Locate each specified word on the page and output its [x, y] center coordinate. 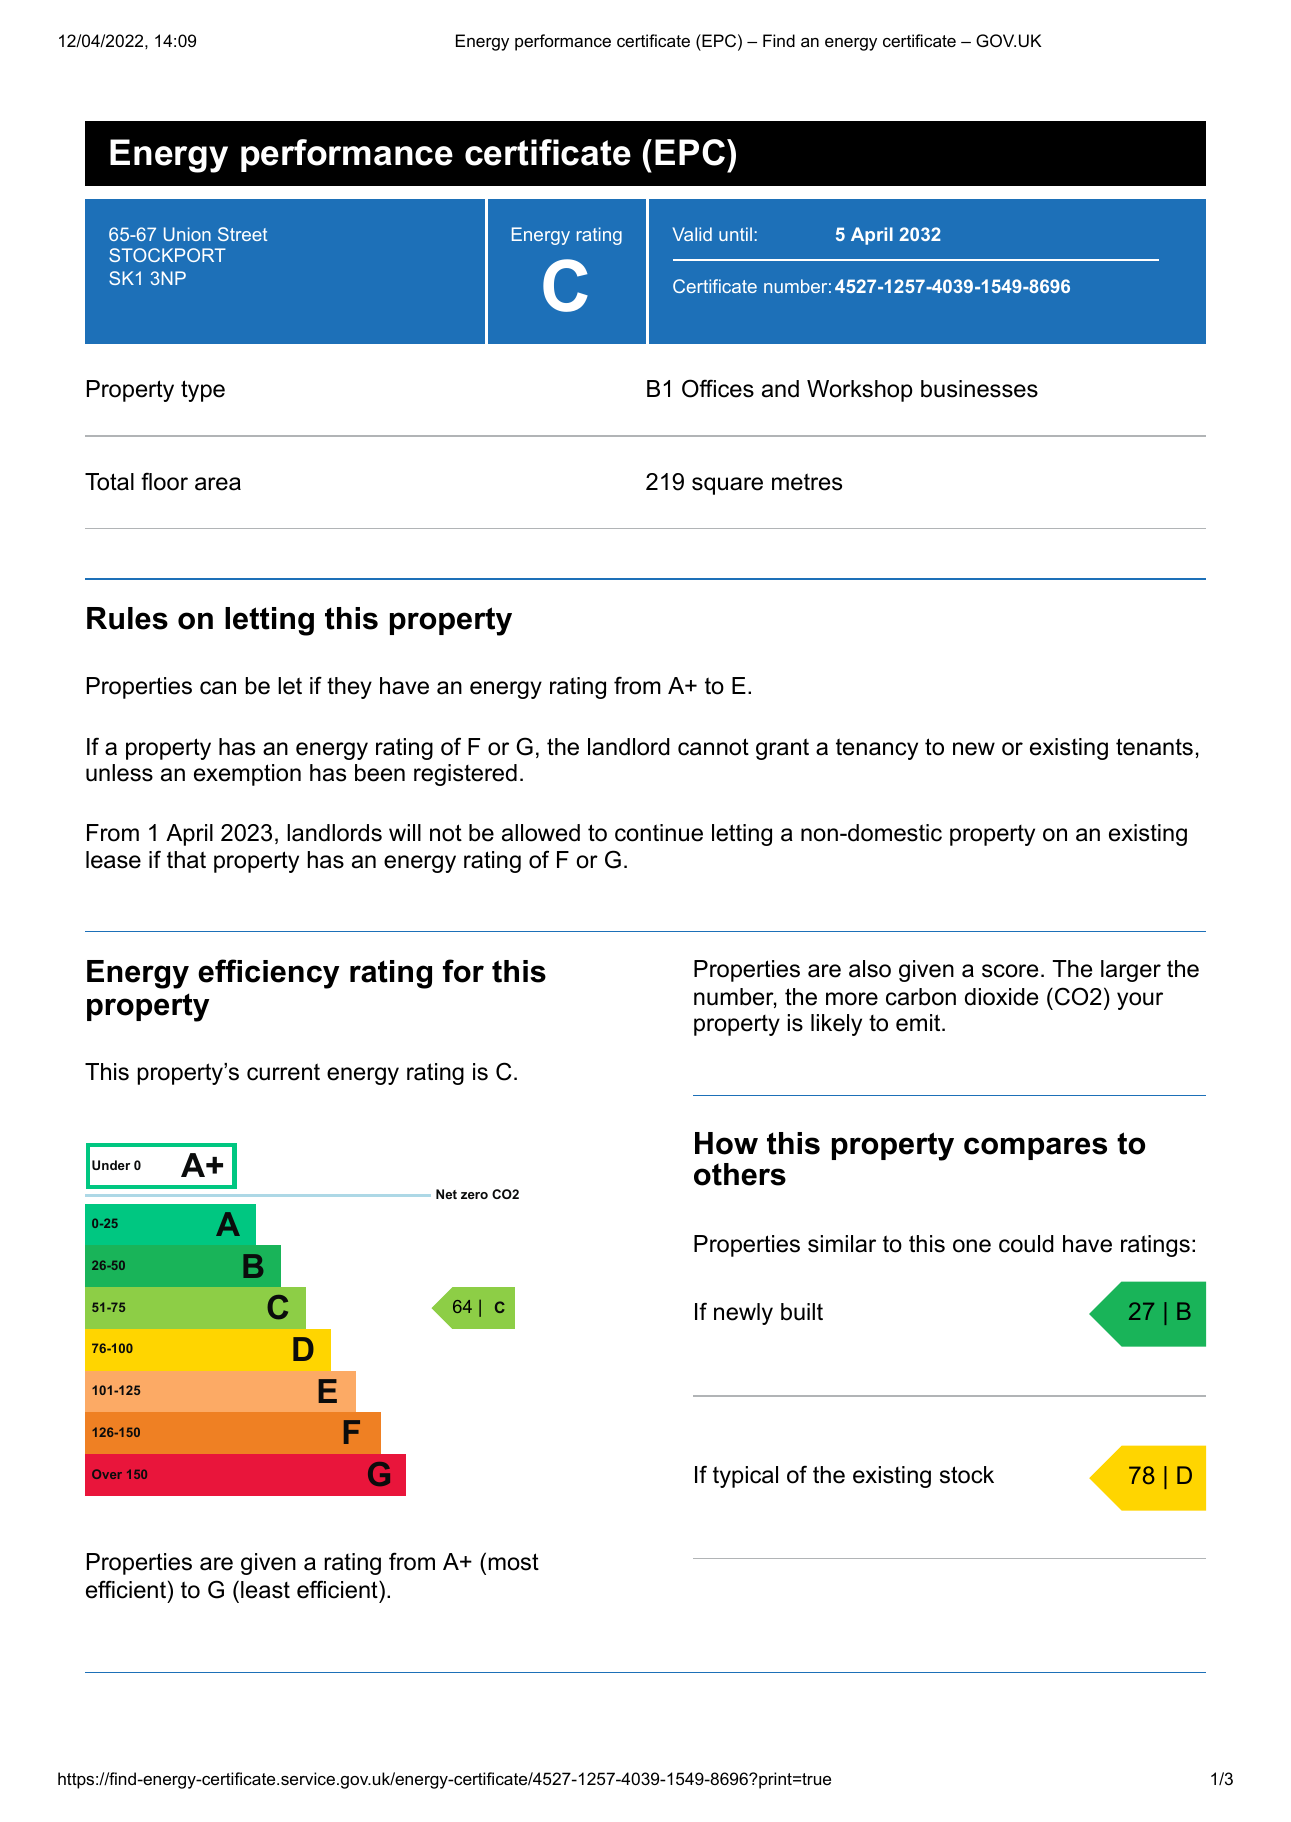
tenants [1154, 747]
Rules [127, 618]
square [727, 486]
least [265, 1590]
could [1026, 1244]
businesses [979, 389]
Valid [692, 234]
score [1010, 971]
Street [242, 234]
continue [659, 833]
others [740, 1174]
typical [745, 1477]
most [514, 1562]
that [186, 860]
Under [111, 1165]
